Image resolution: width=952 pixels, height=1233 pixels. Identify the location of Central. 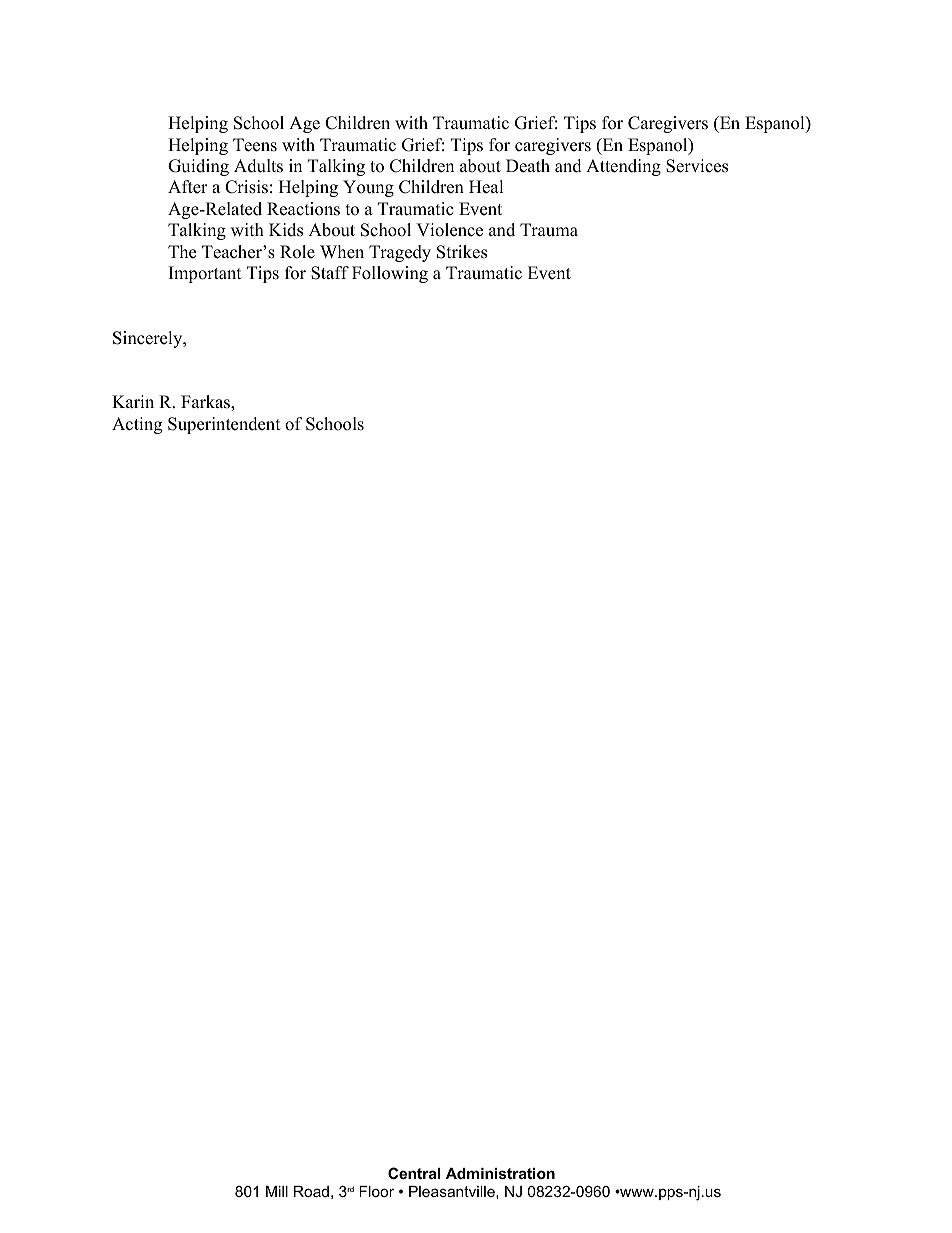
(414, 1173).
